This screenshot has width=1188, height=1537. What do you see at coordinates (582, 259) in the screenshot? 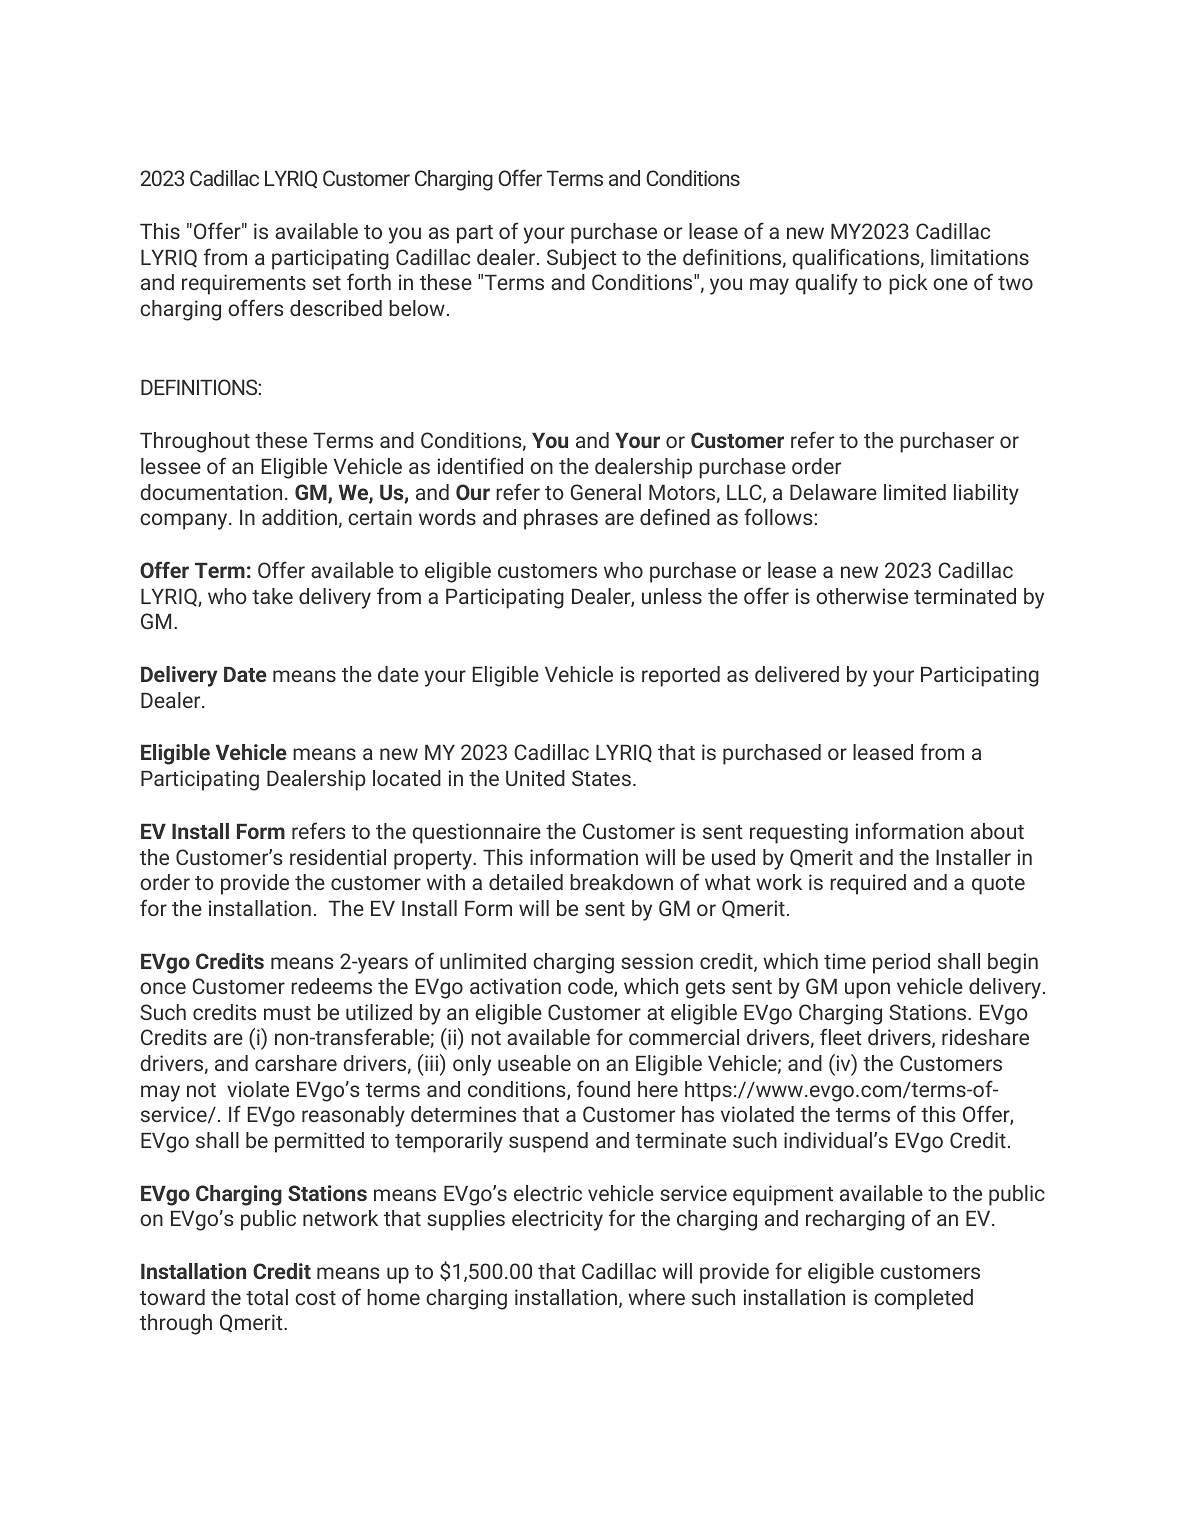
I see `Subject` at bounding box center [582, 259].
